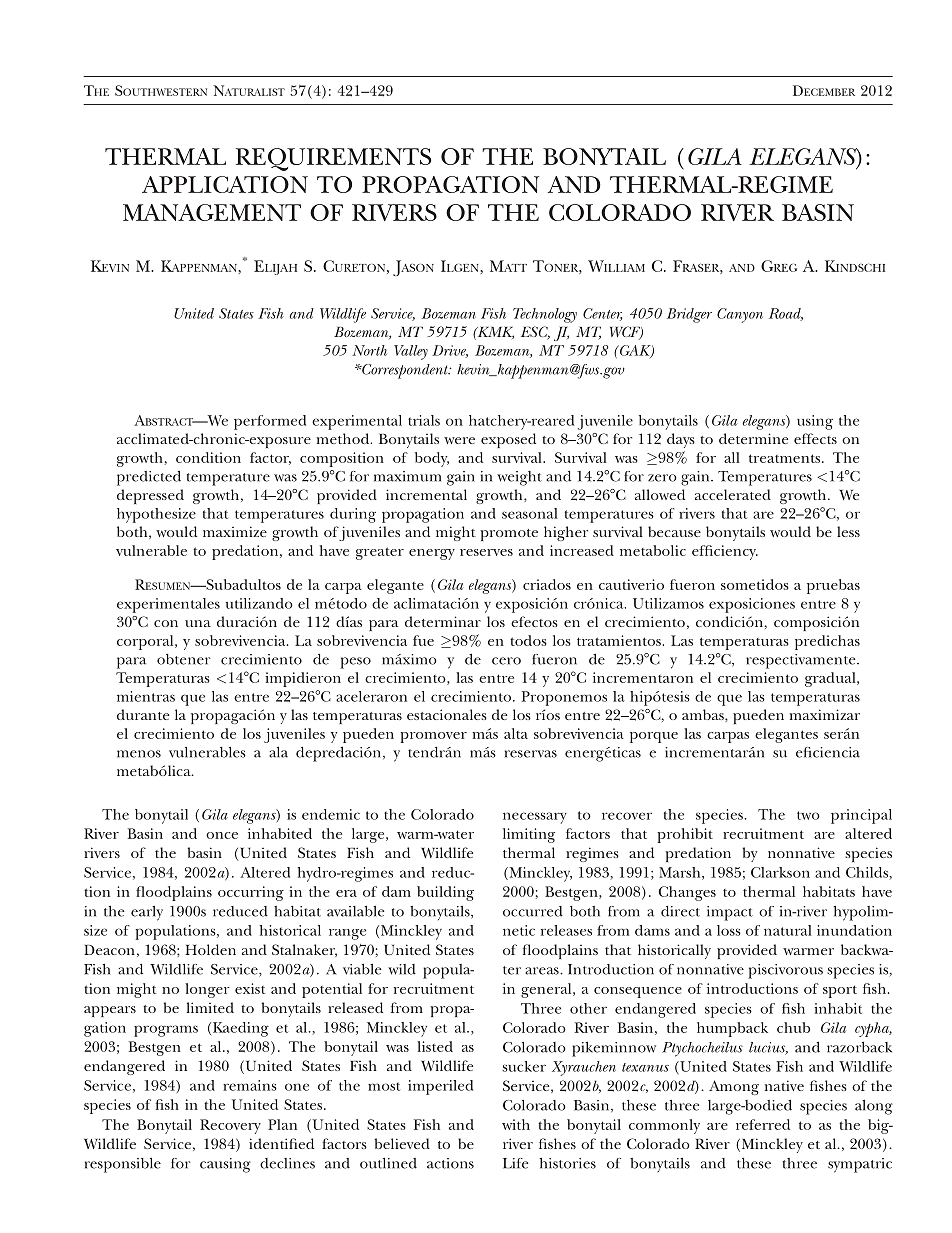 This screenshot has height=1233, width=952. Describe the element at coordinates (533, 911) in the screenshot. I see `occurred` at that location.
